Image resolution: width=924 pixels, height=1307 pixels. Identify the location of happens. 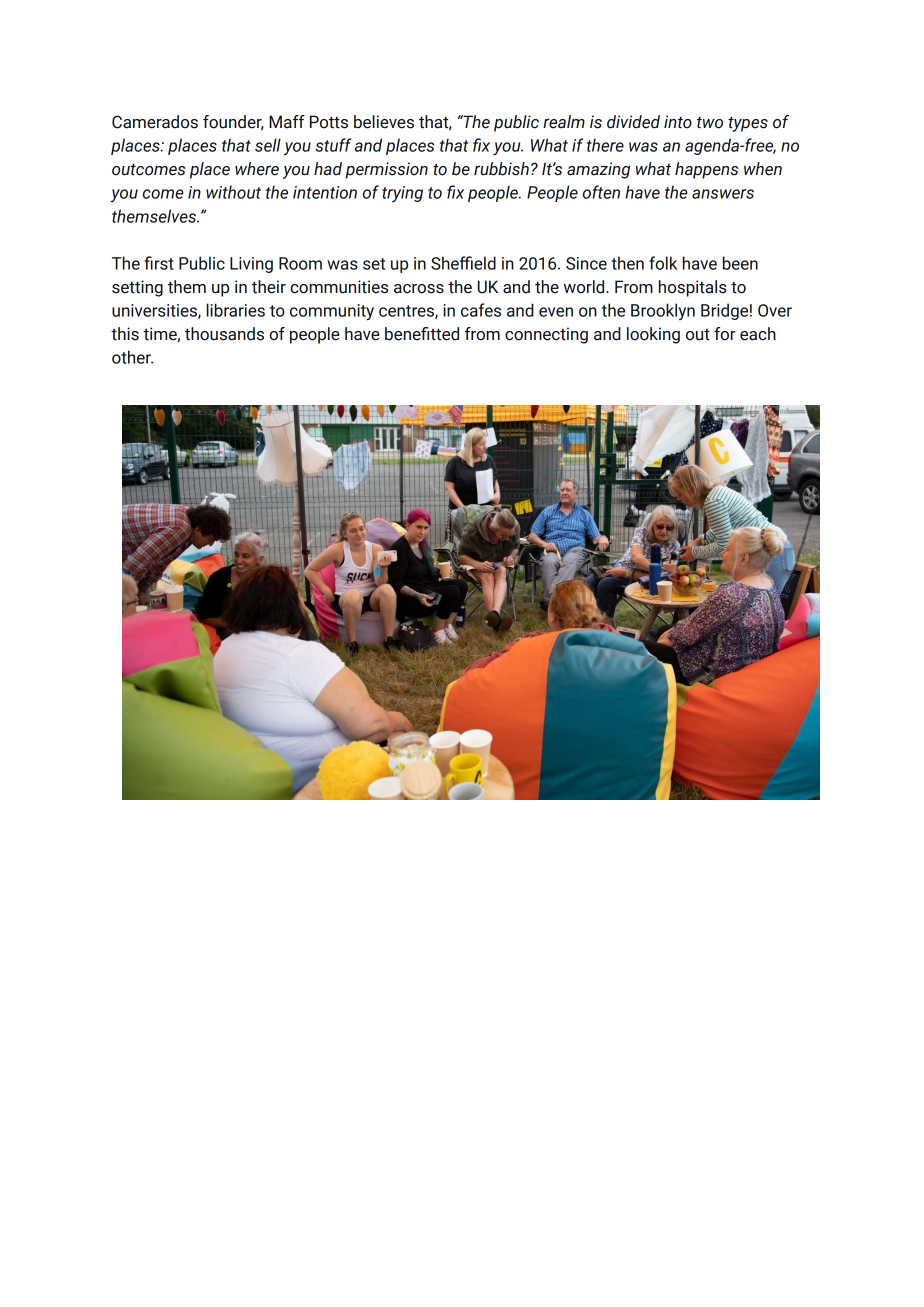
(706, 170).
